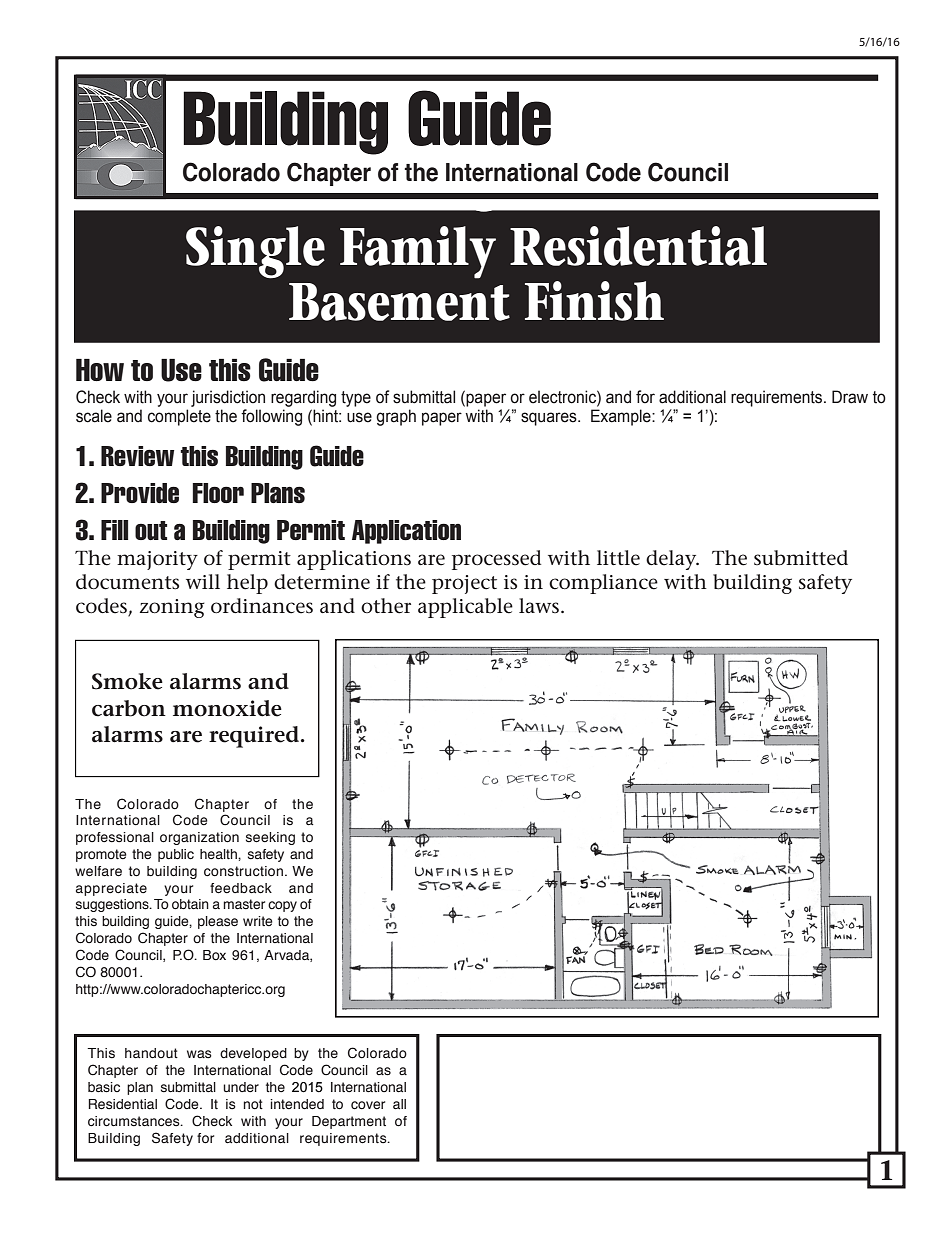 The width and height of the screenshot is (952, 1233). Describe the element at coordinates (255, 252) in the screenshot. I see `Single` at that location.
